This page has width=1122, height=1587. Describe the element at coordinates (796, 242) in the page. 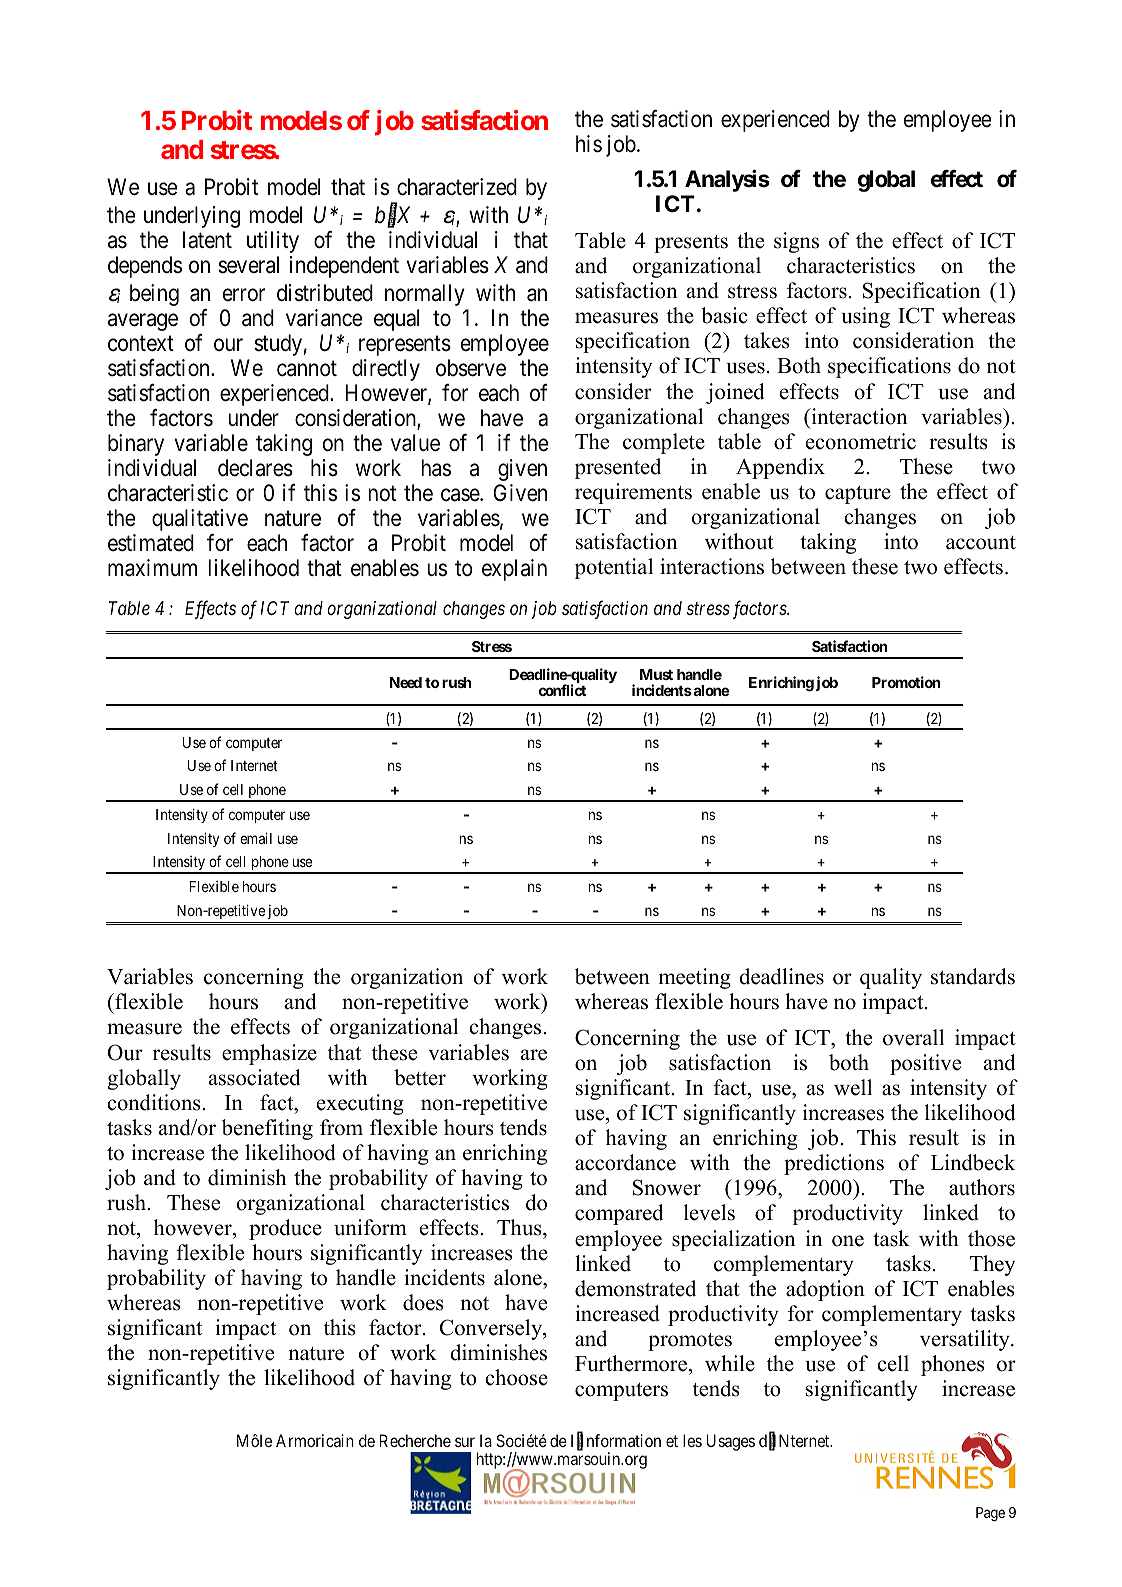

I see `signs` at that location.
